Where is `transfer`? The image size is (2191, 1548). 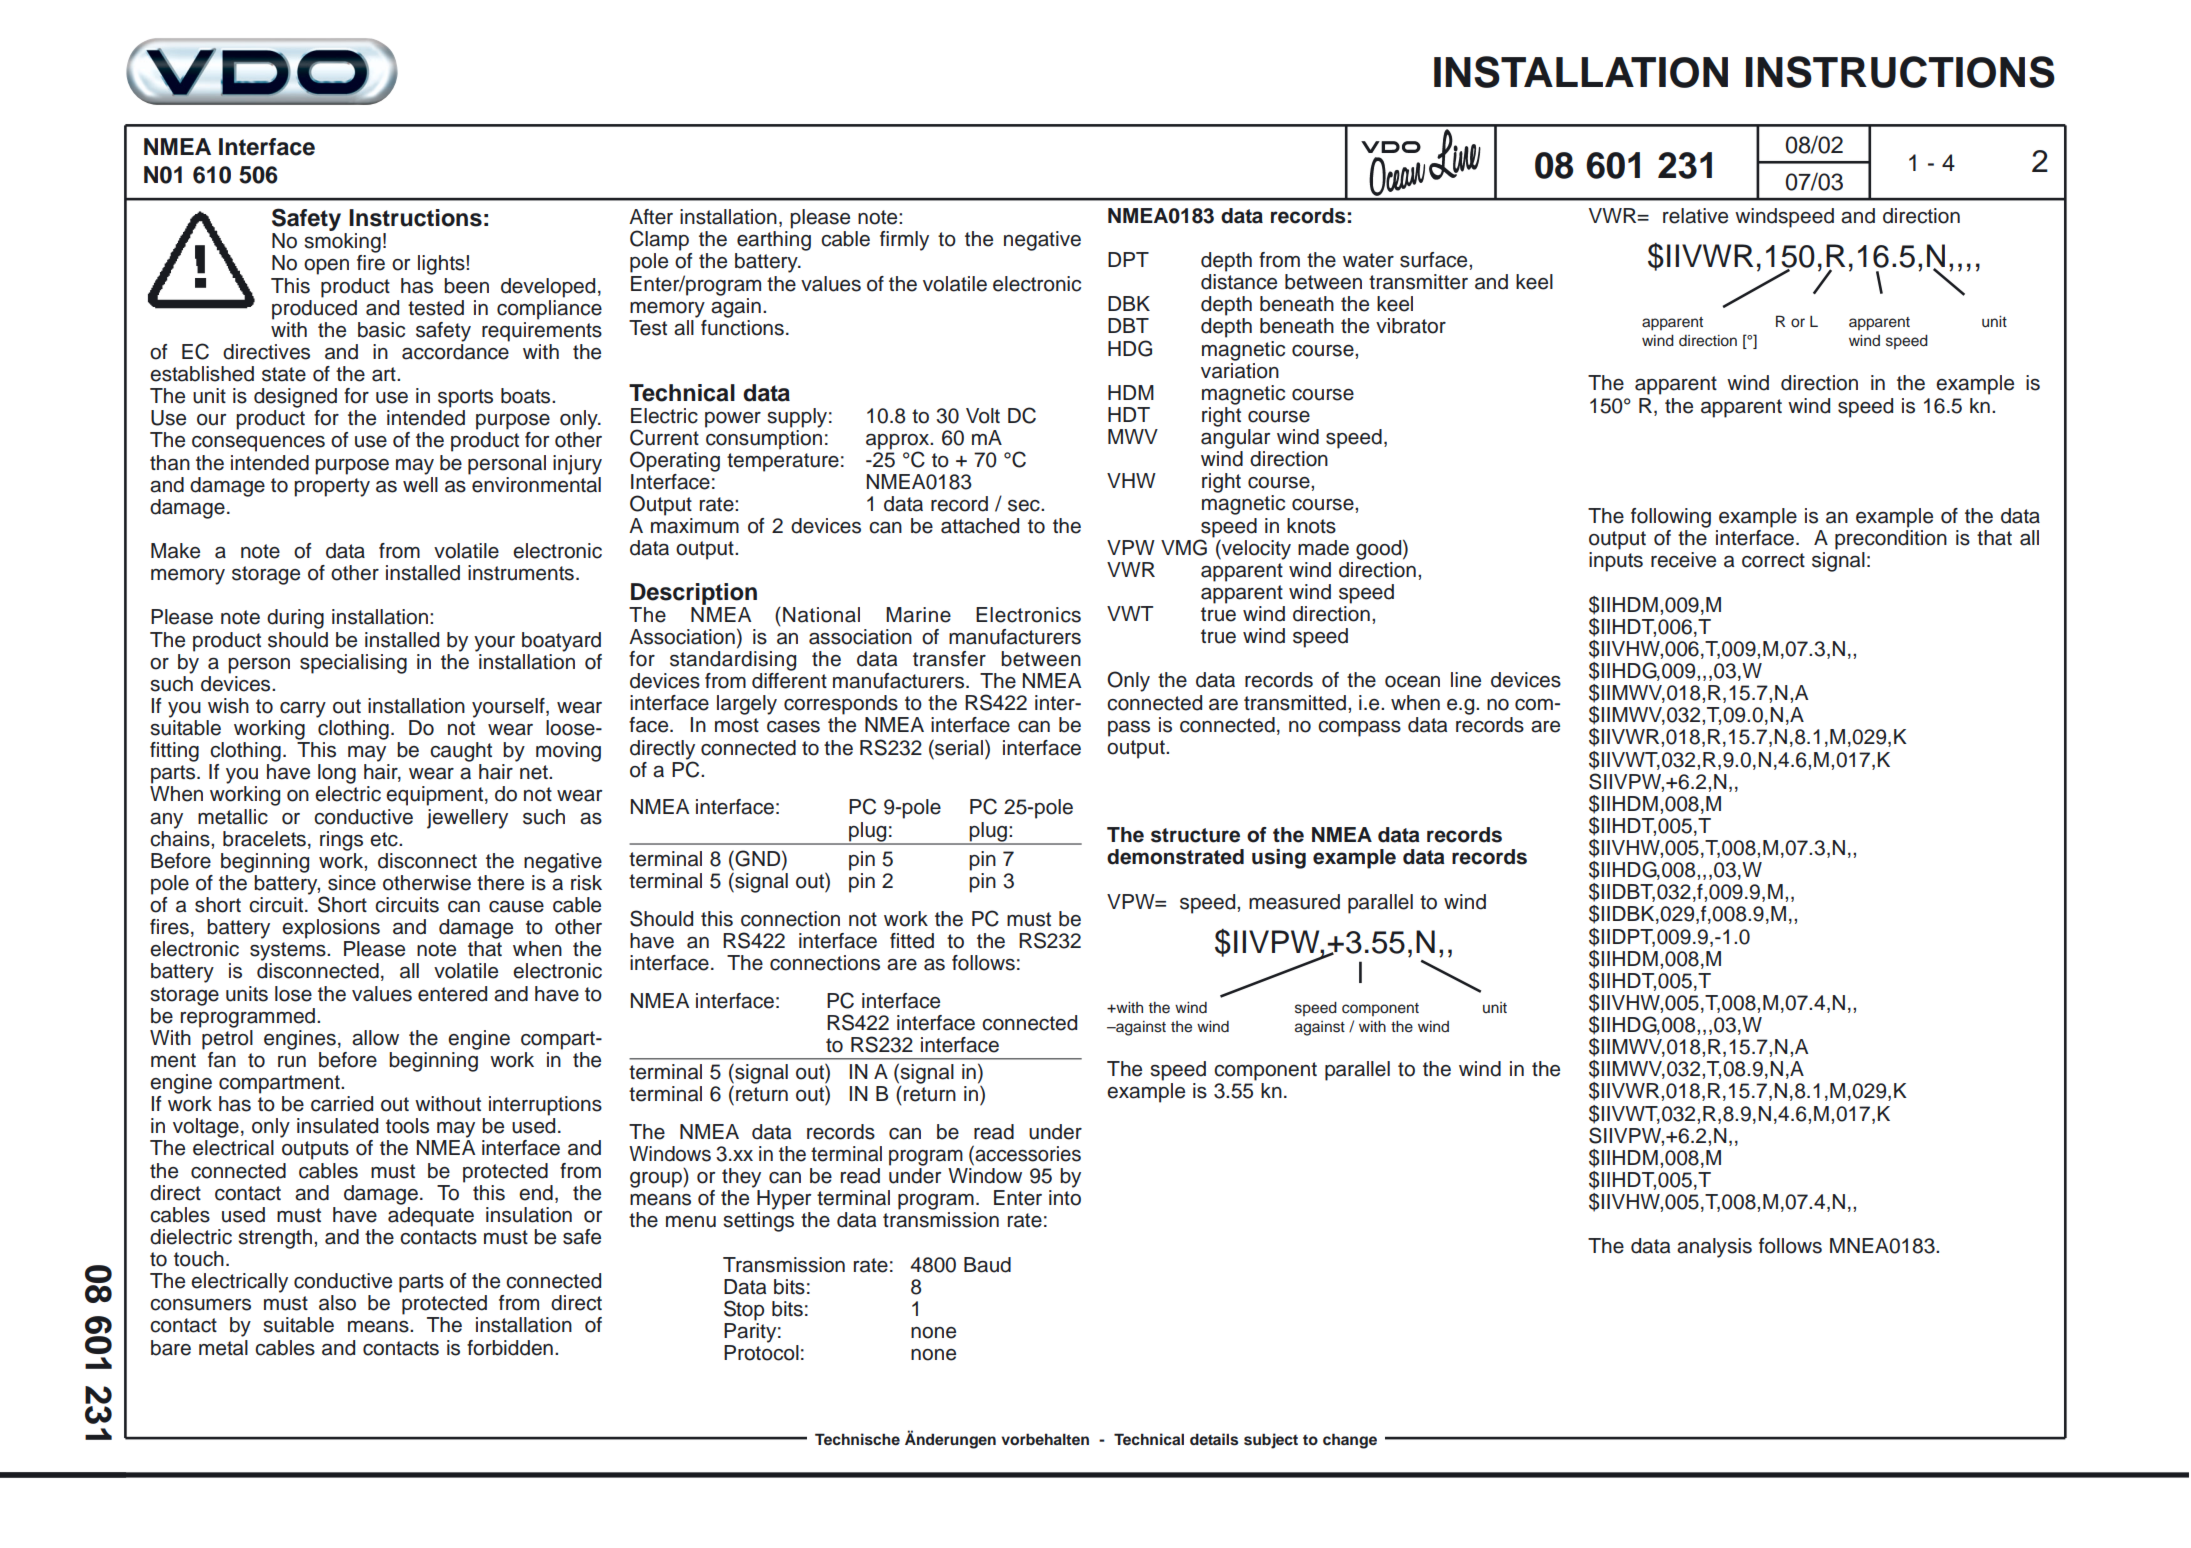 transfer is located at coordinates (949, 659).
